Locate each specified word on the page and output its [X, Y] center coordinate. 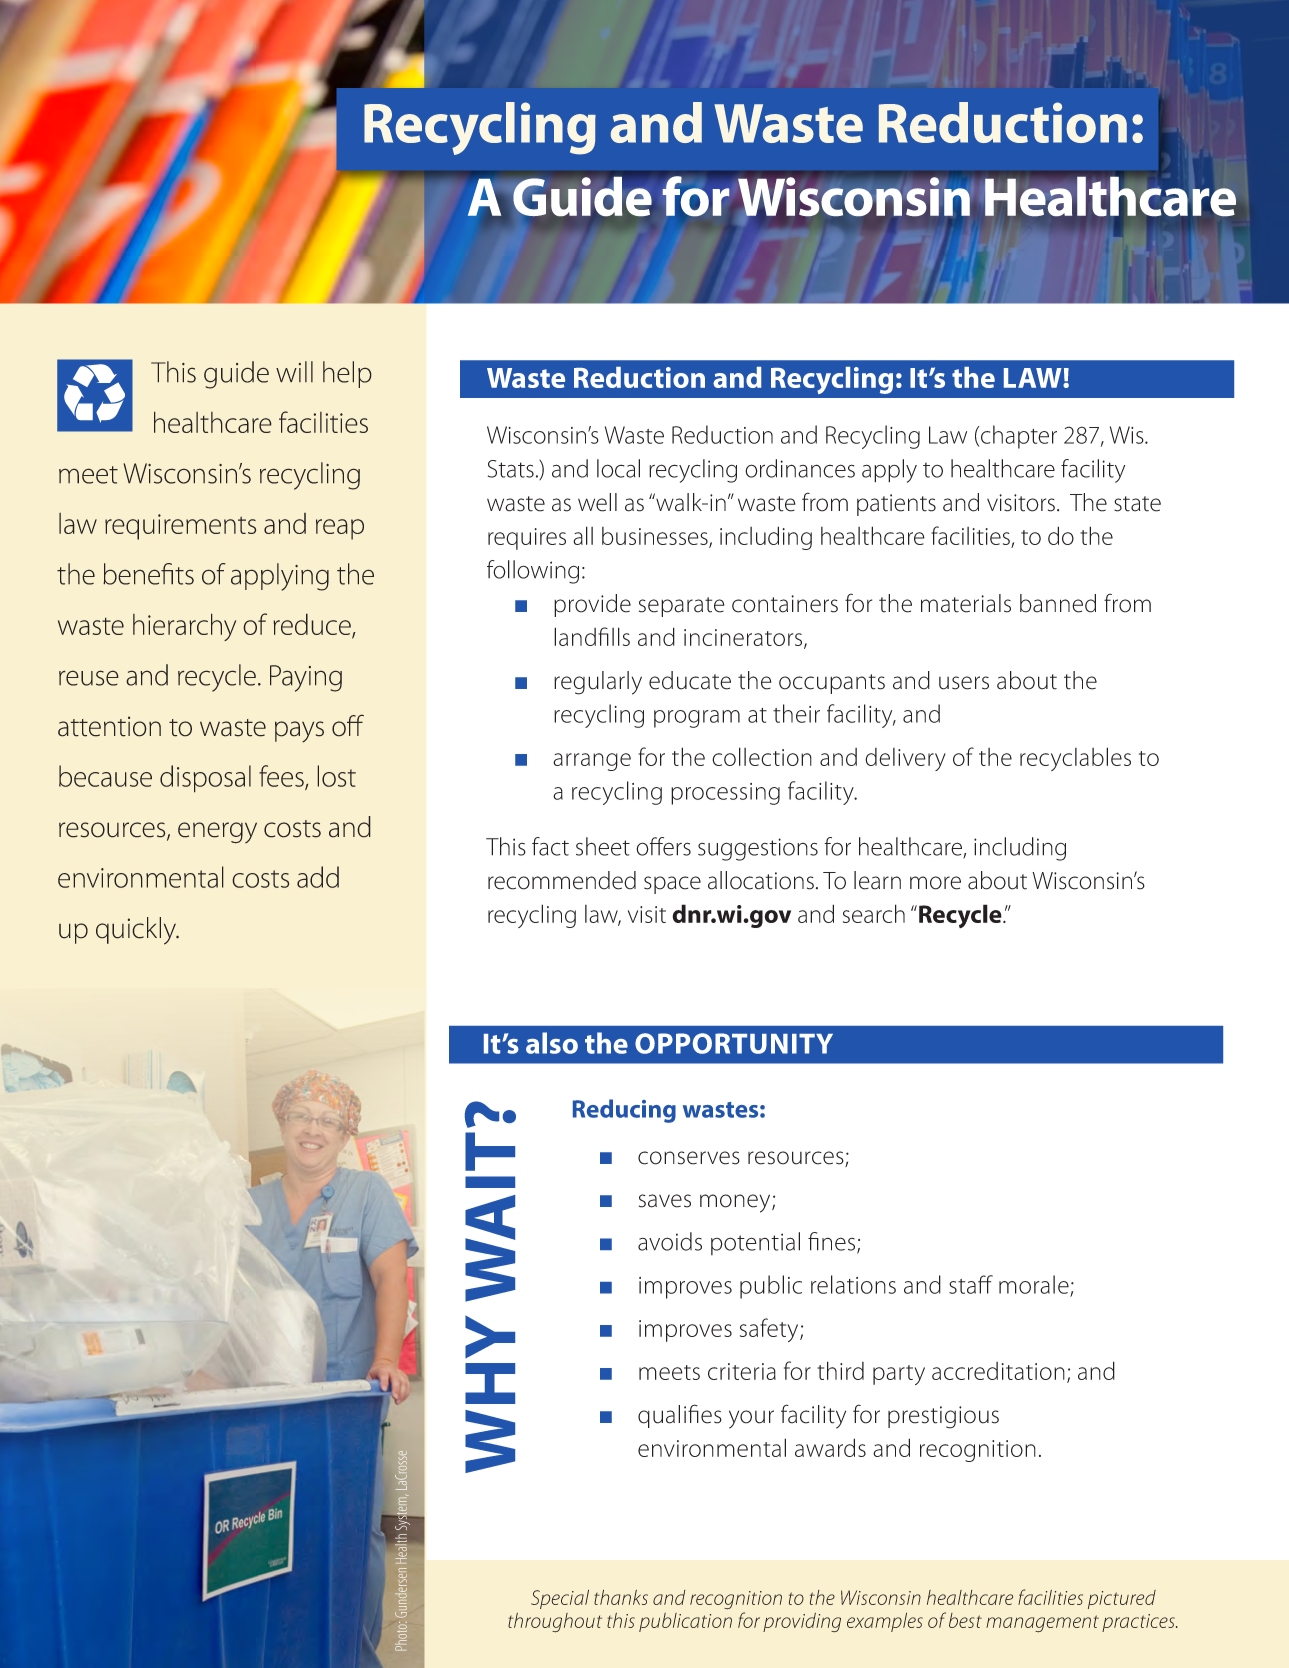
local [618, 468]
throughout [555, 1623]
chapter [1019, 437]
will [294, 372]
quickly [137, 931]
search [874, 913]
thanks [621, 1597]
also [552, 1043]
